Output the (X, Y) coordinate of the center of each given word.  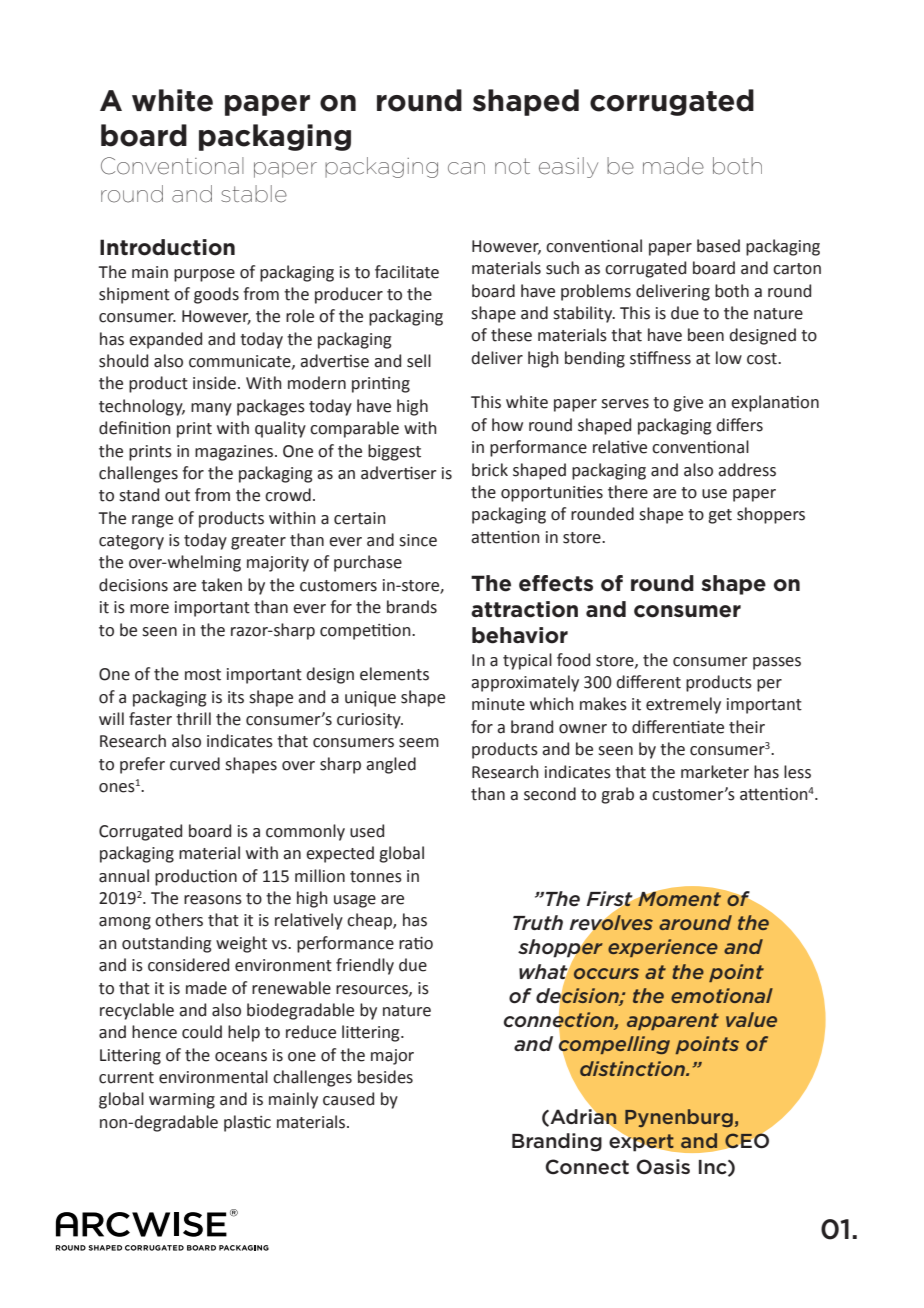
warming (182, 1101)
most (203, 675)
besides (385, 1077)
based (718, 246)
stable (254, 194)
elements (394, 674)
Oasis (663, 1167)
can (466, 168)
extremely (683, 705)
